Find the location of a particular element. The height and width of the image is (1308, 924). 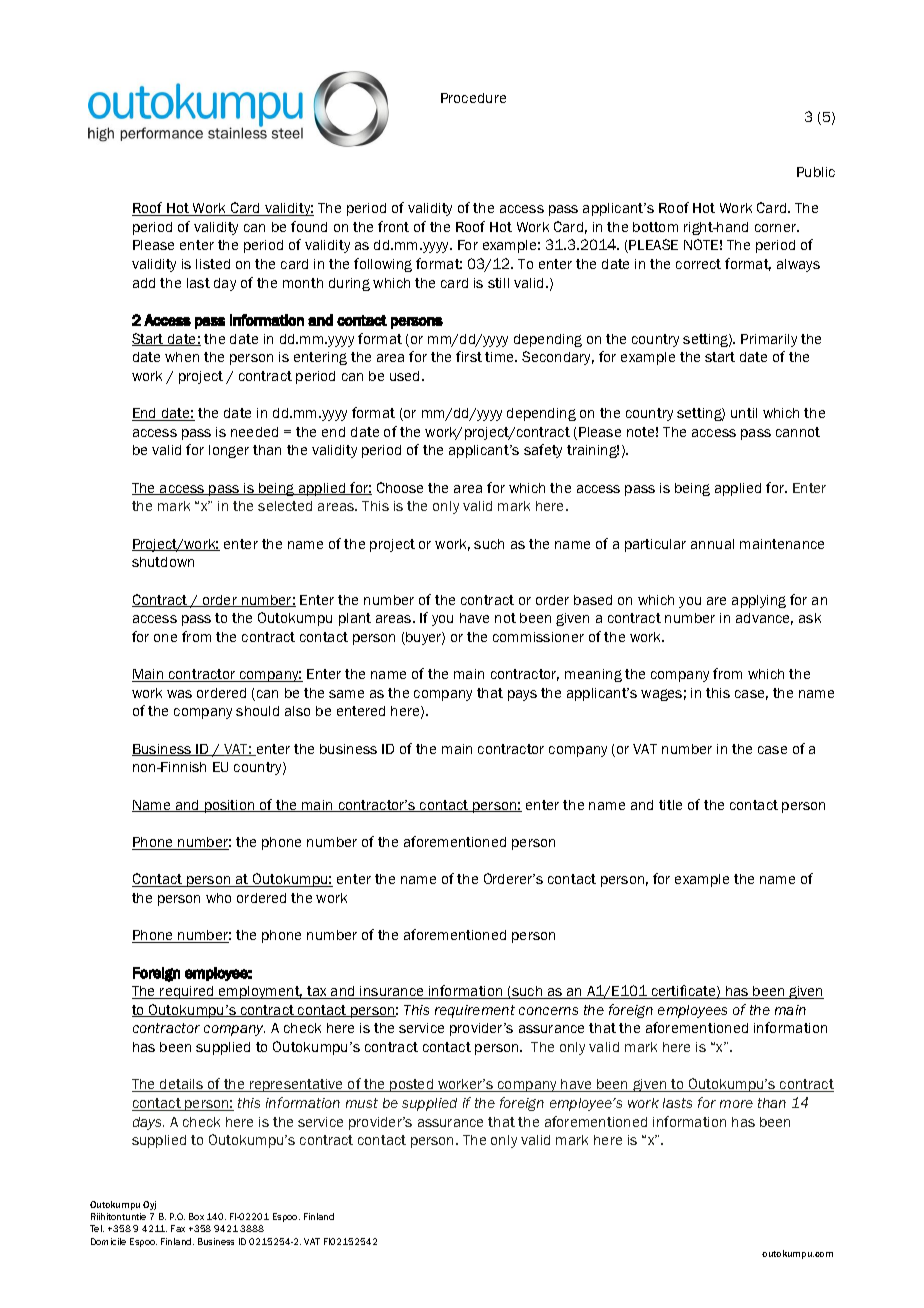

annual is located at coordinates (712, 544).
